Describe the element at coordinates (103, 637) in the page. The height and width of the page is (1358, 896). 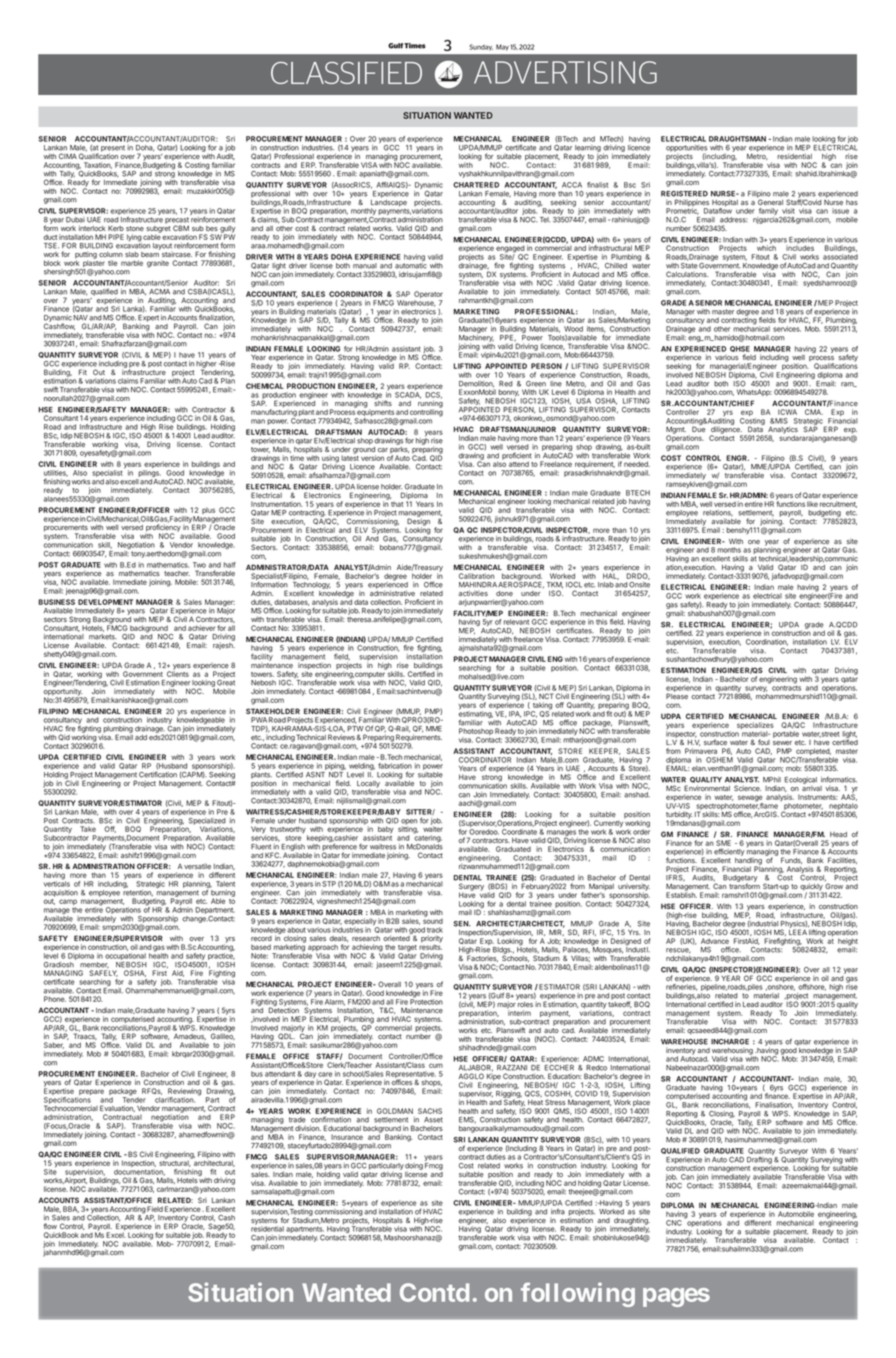
I see `markets` at that location.
